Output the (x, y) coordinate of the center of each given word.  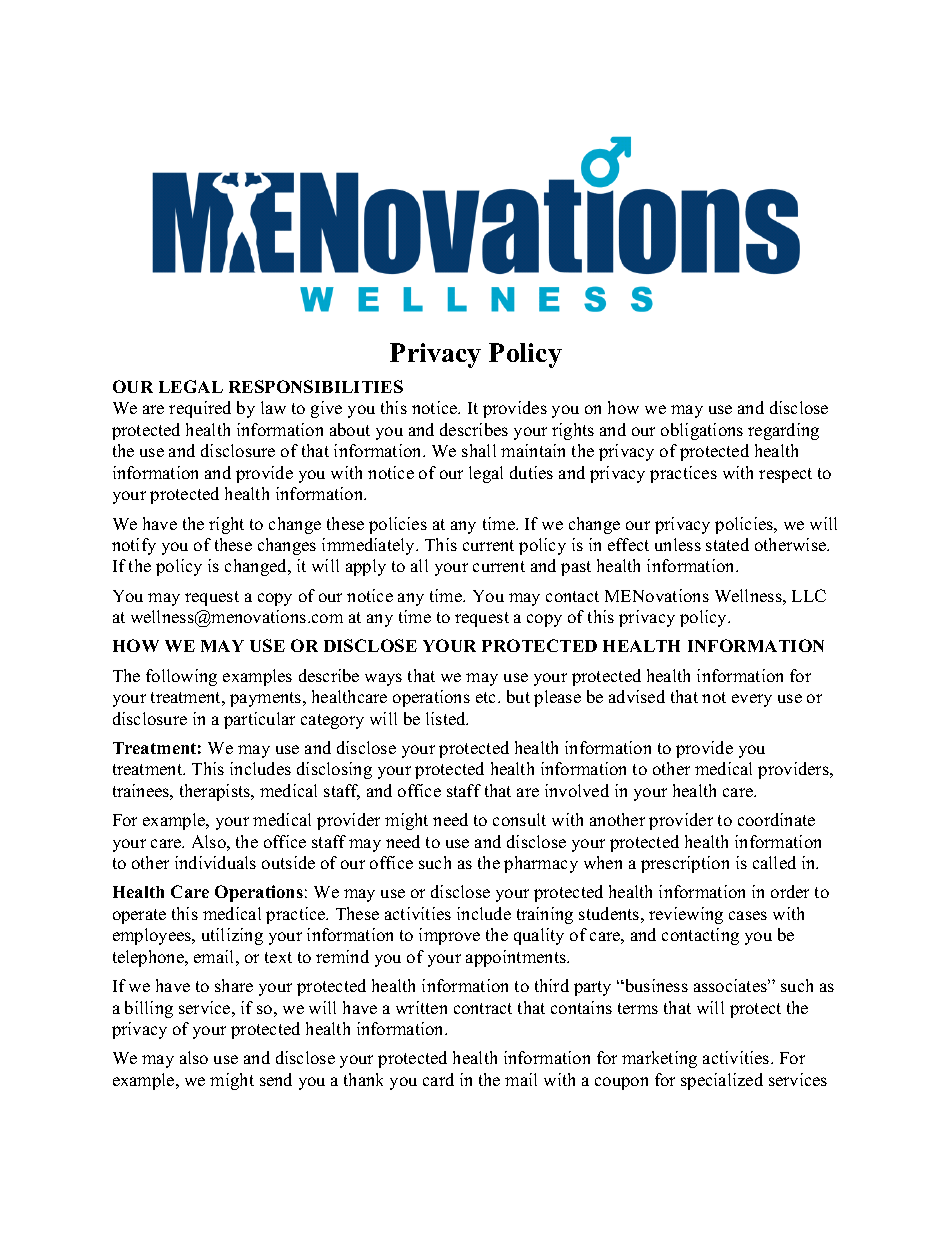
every (752, 700)
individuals (215, 862)
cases (748, 915)
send (276, 1079)
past (576, 568)
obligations (702, 431)
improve (449, 936)
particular (259, 720)
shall (479, 450)
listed (447, 718)
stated (727, 544)
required (200, 409)
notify (134, 546)
